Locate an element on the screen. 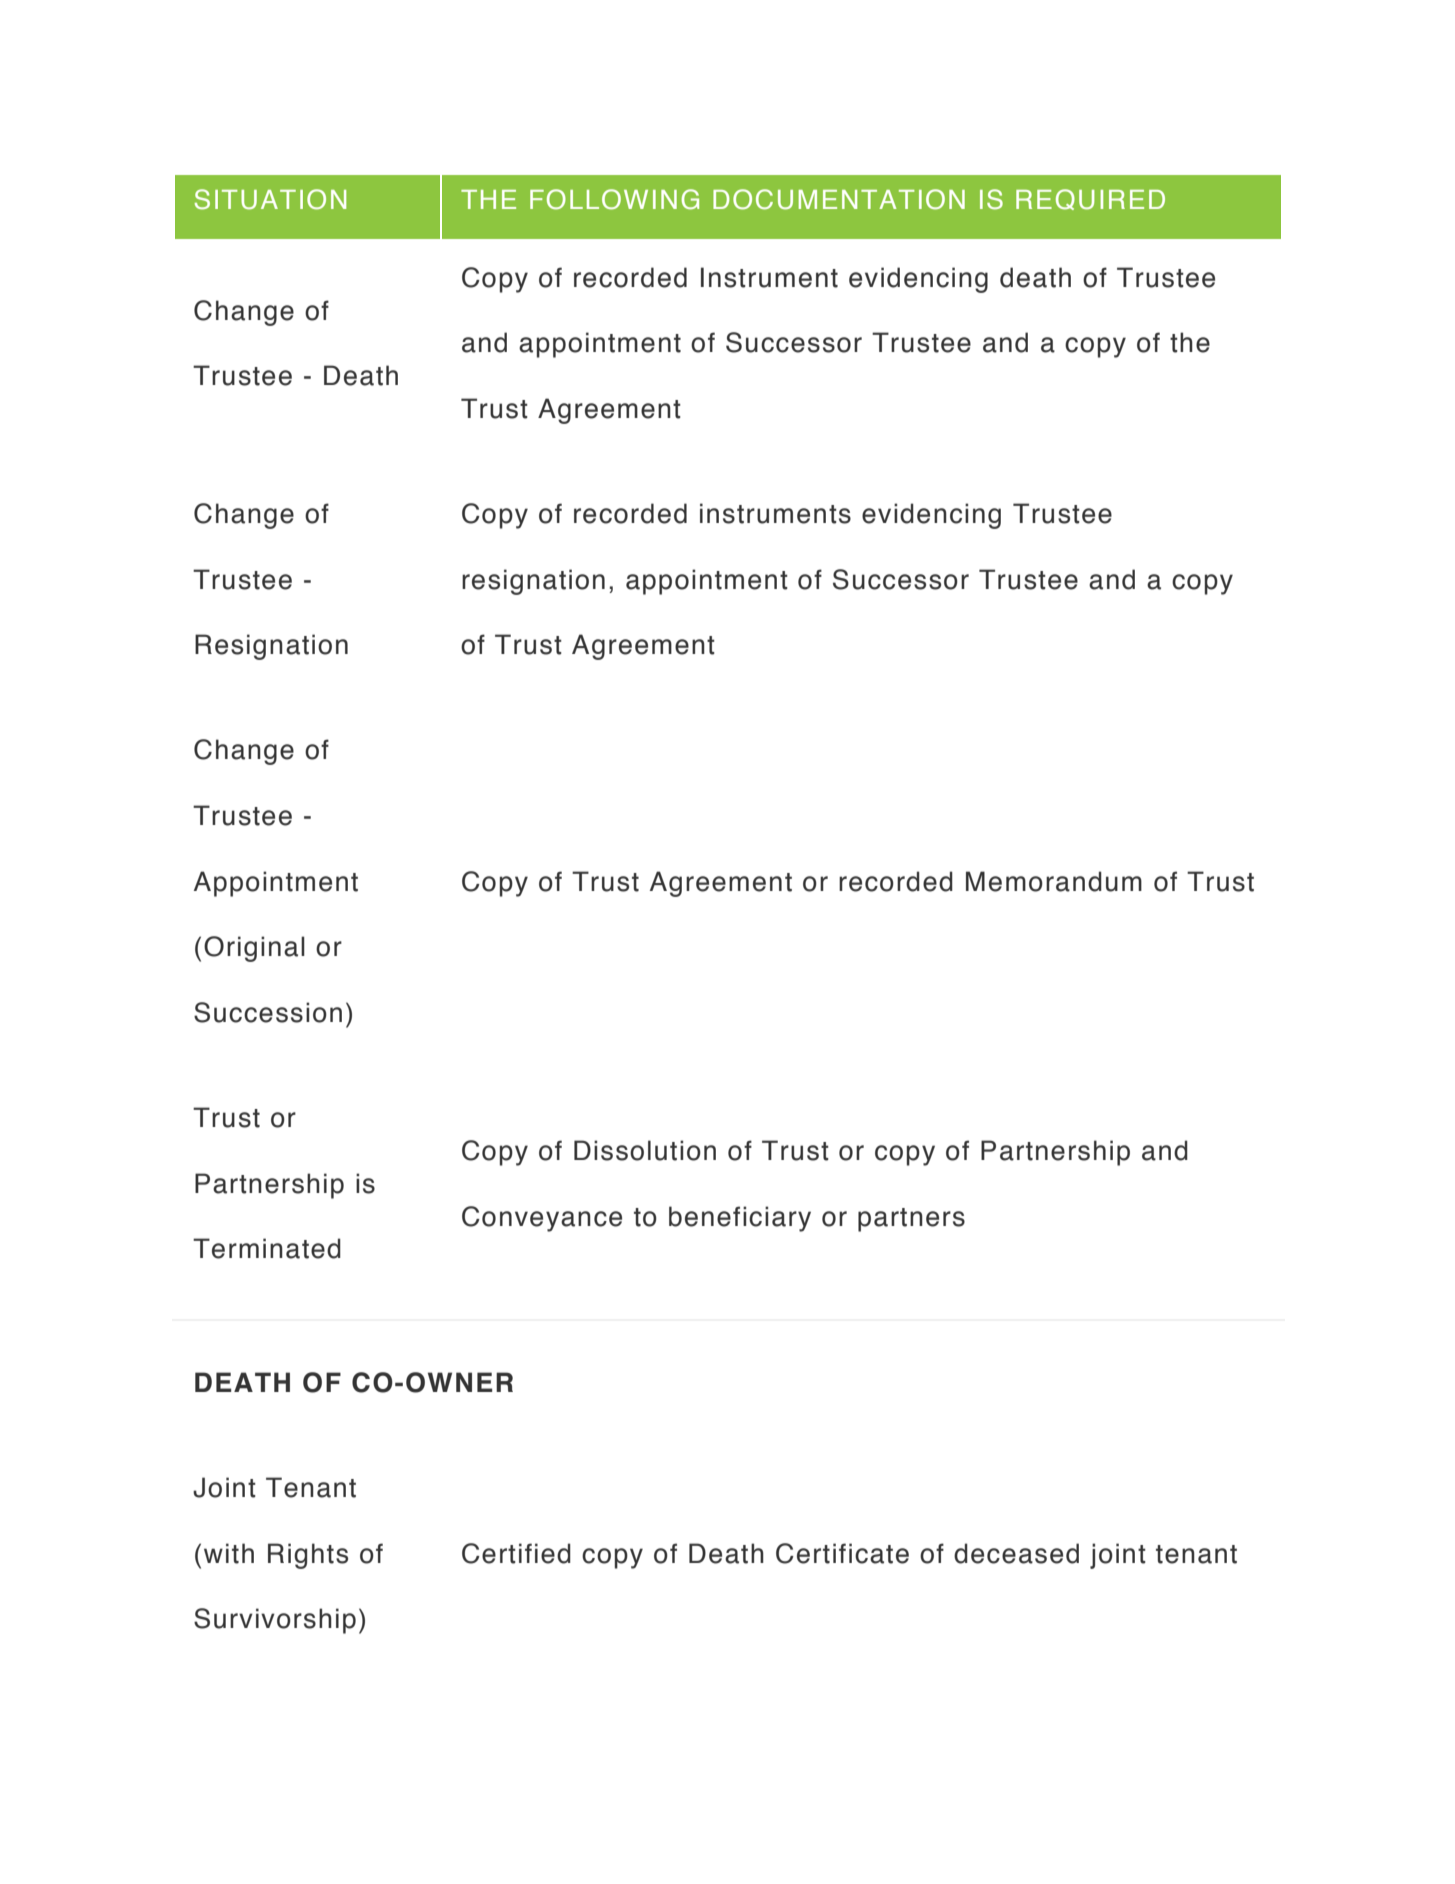 The width and height of the screenshot is (1455, 1884). DOCUMENTATION is located at coordinates (839, 199).
